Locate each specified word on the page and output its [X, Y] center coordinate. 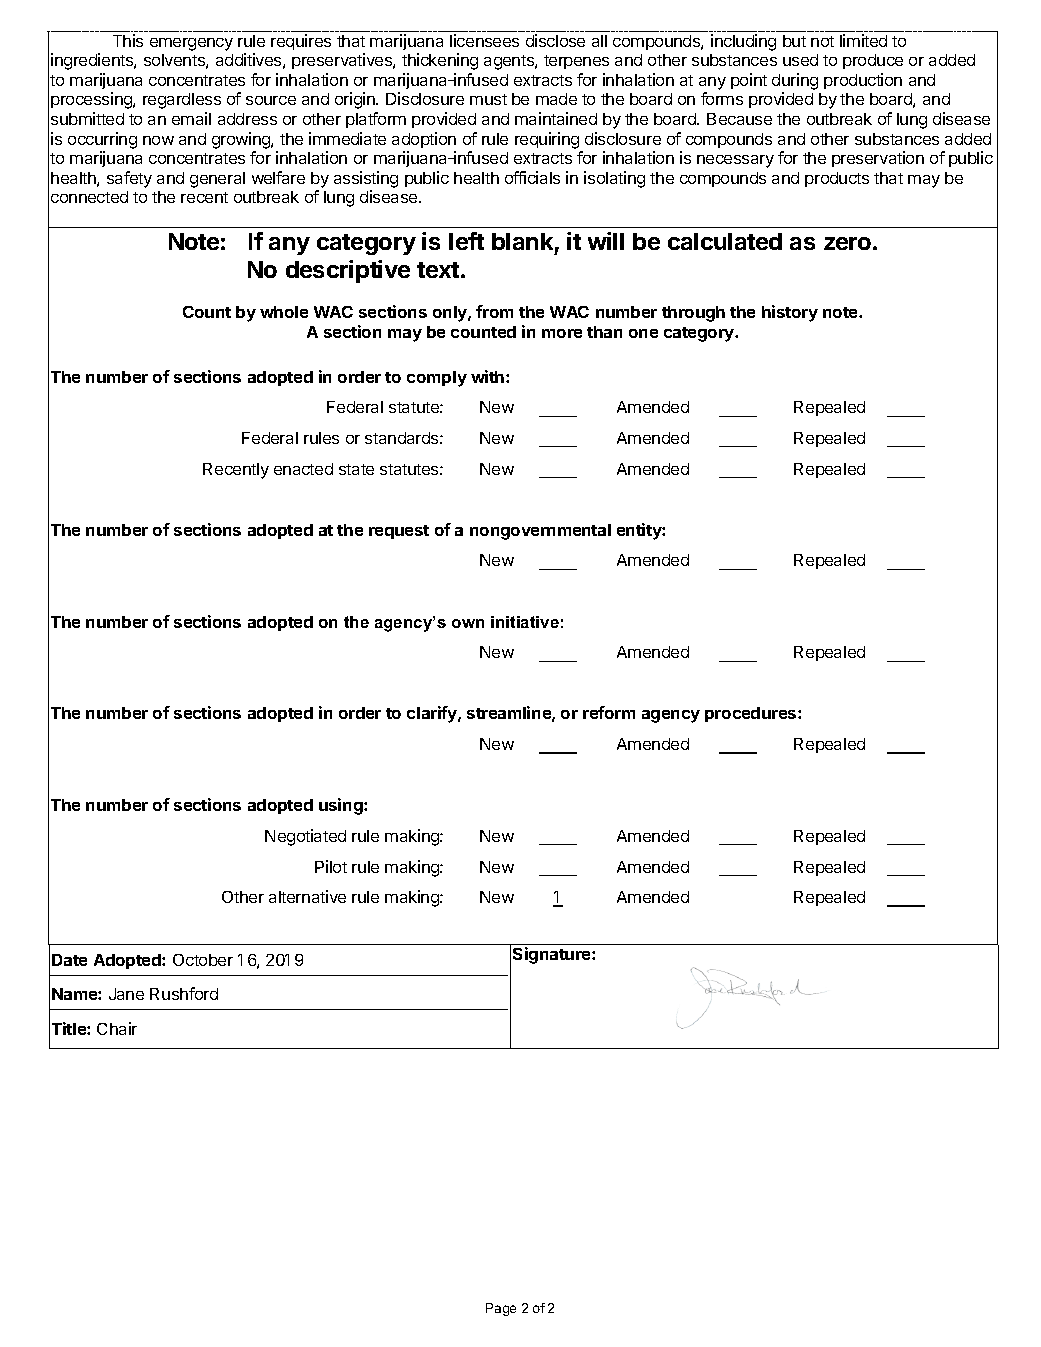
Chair [117, 1028]
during [795, 83]
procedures [752, 714]
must [488, 99]
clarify [433, 714]
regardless [182, 101]
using [342, 806]
